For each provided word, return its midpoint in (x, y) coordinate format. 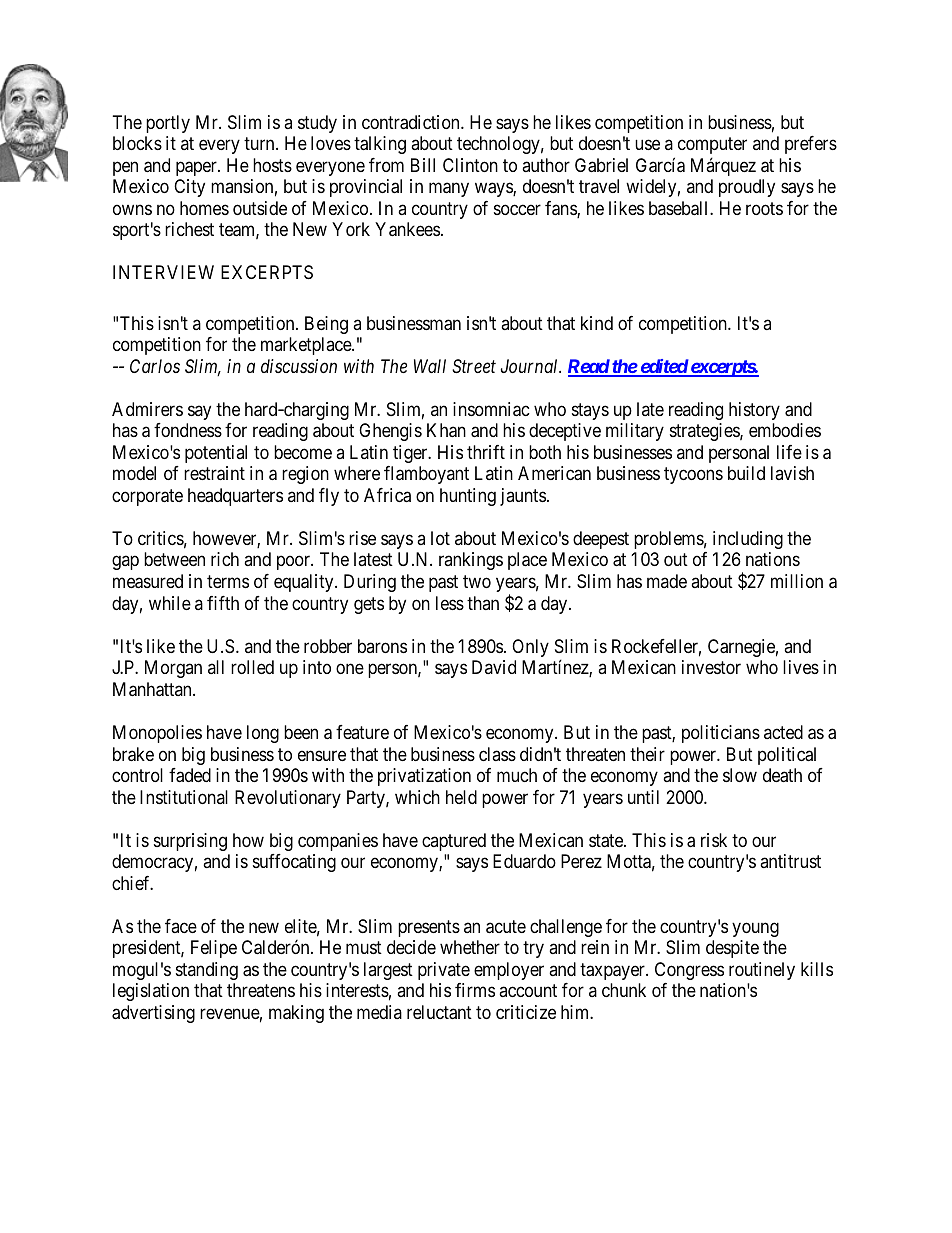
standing (207, 971)
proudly (747, 188)
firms (475, 990)
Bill (423, 165)
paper (197, 168)
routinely (762, 971)
